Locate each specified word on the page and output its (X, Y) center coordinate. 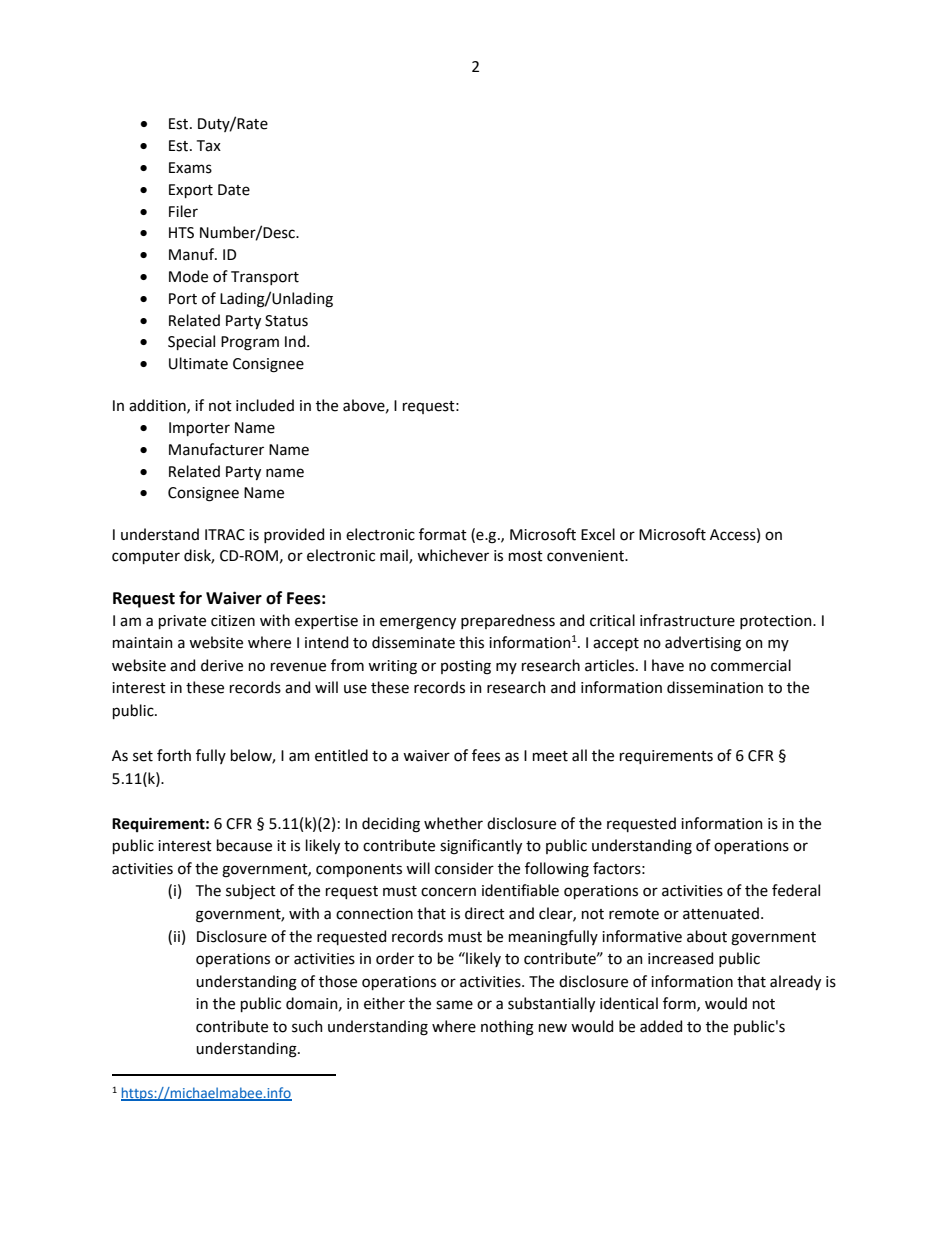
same (454, 1005)
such (307, 1026)
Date (234, 190)
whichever (453, 555)
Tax (209, 146)
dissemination (715, 687)
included (265, 405)
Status (286, 321)
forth (174, 755)
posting (466, 667)
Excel (598, 534)
